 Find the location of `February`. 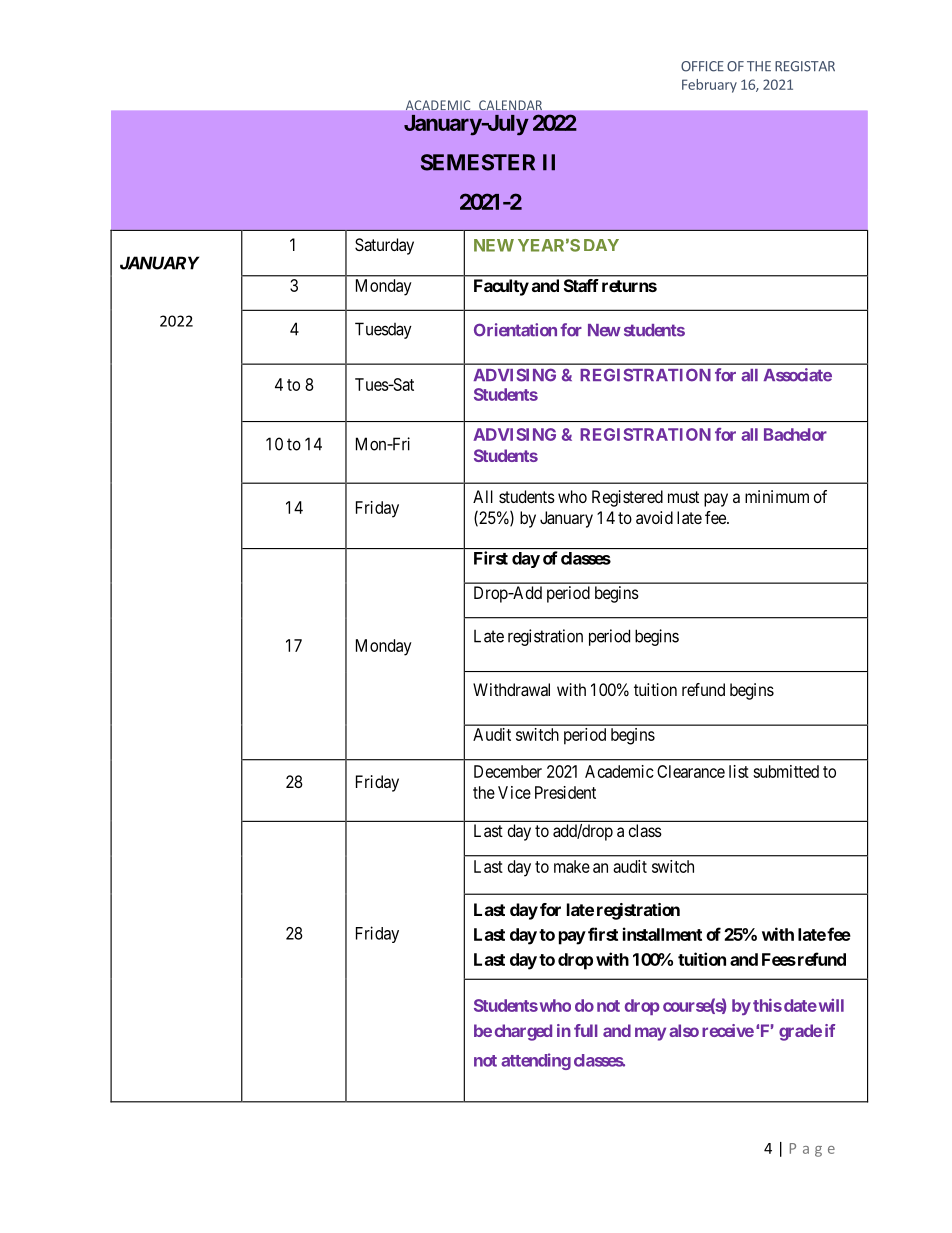

February is located at coordinates (709, 86).
